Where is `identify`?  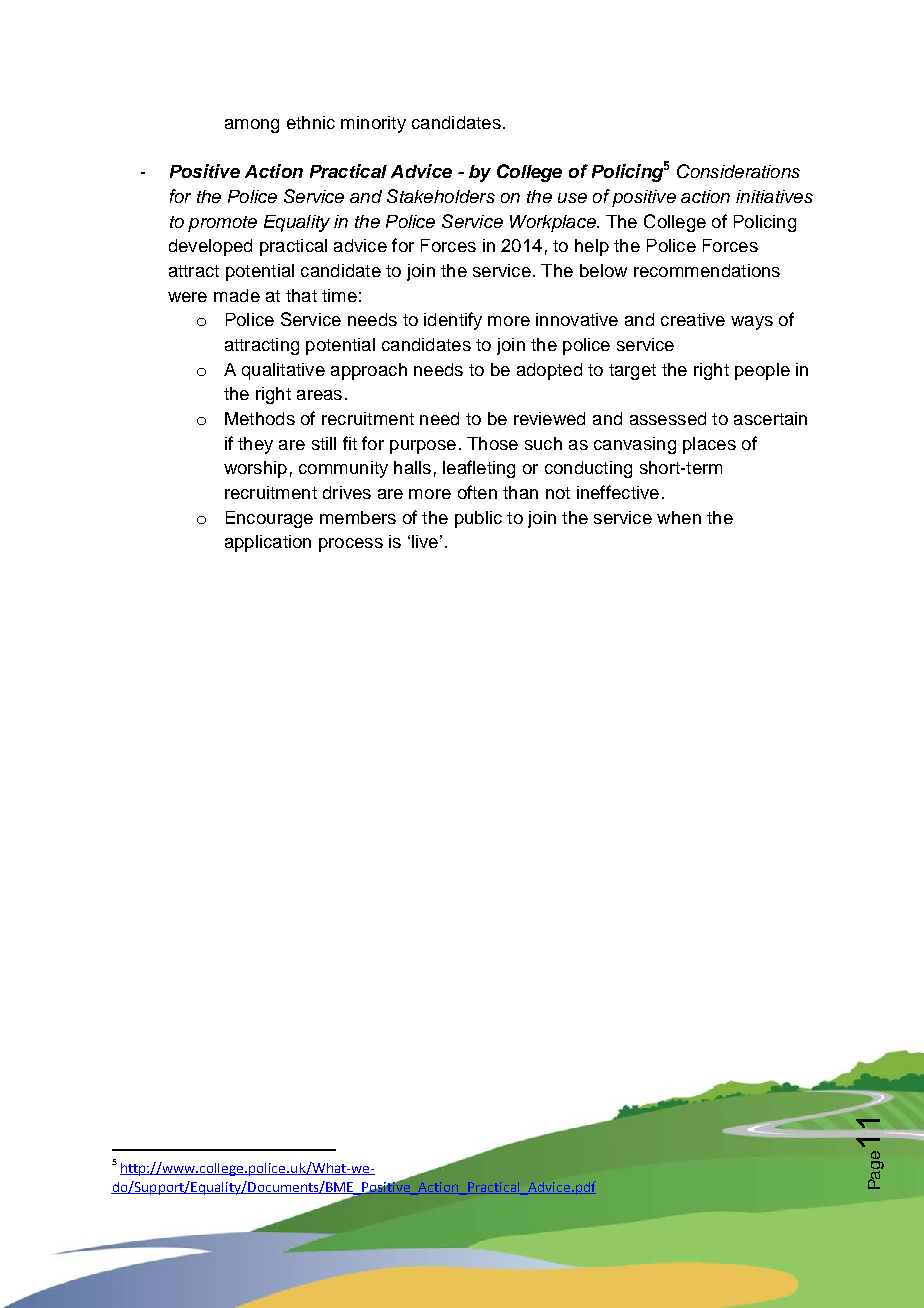
identify is located at coordinates (453, 321).
